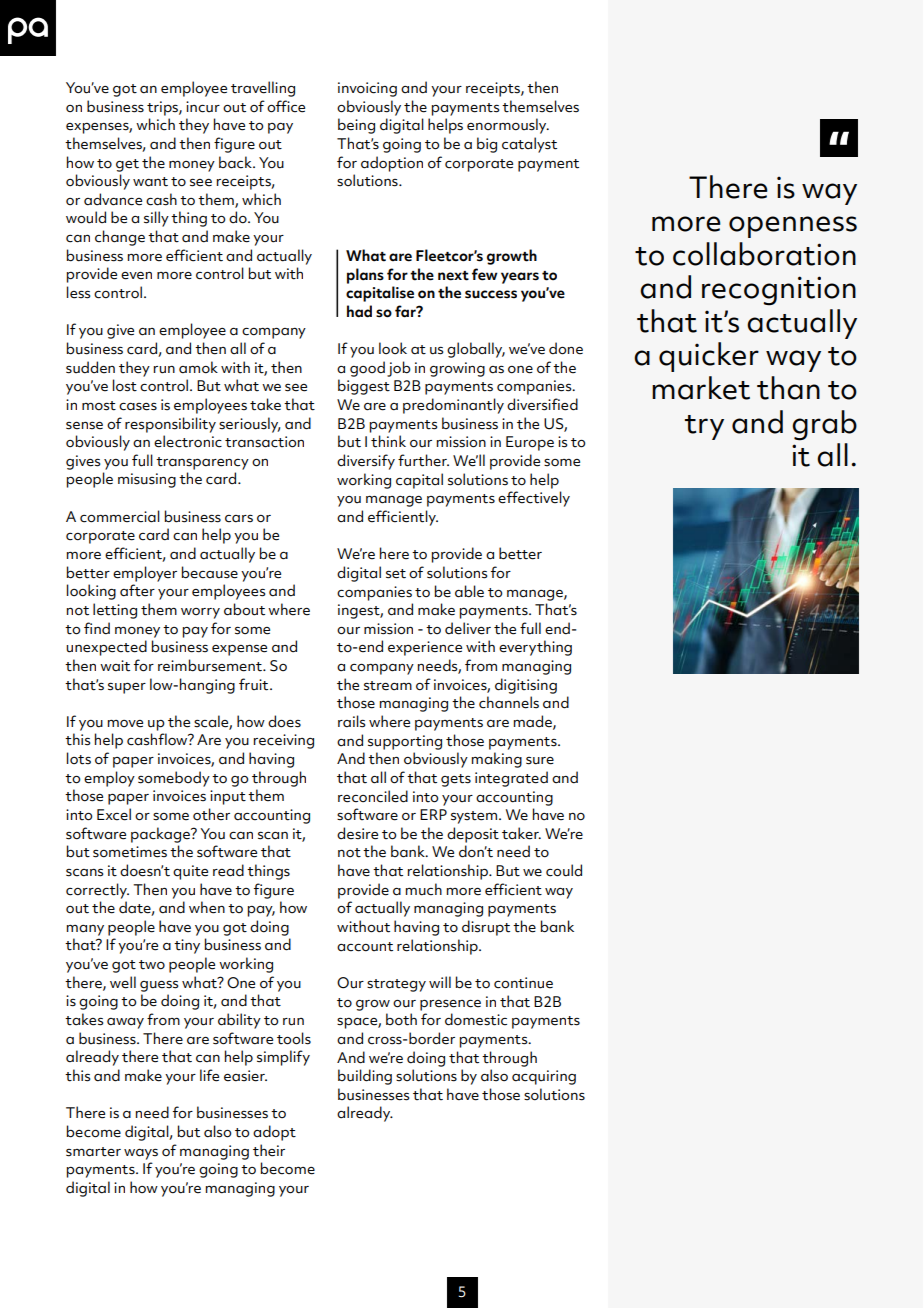 The image size is (924, 1308). What do you see at coordinates (211, 814) in the screenshot?
I see `other` at bounding box center [211, 814].
